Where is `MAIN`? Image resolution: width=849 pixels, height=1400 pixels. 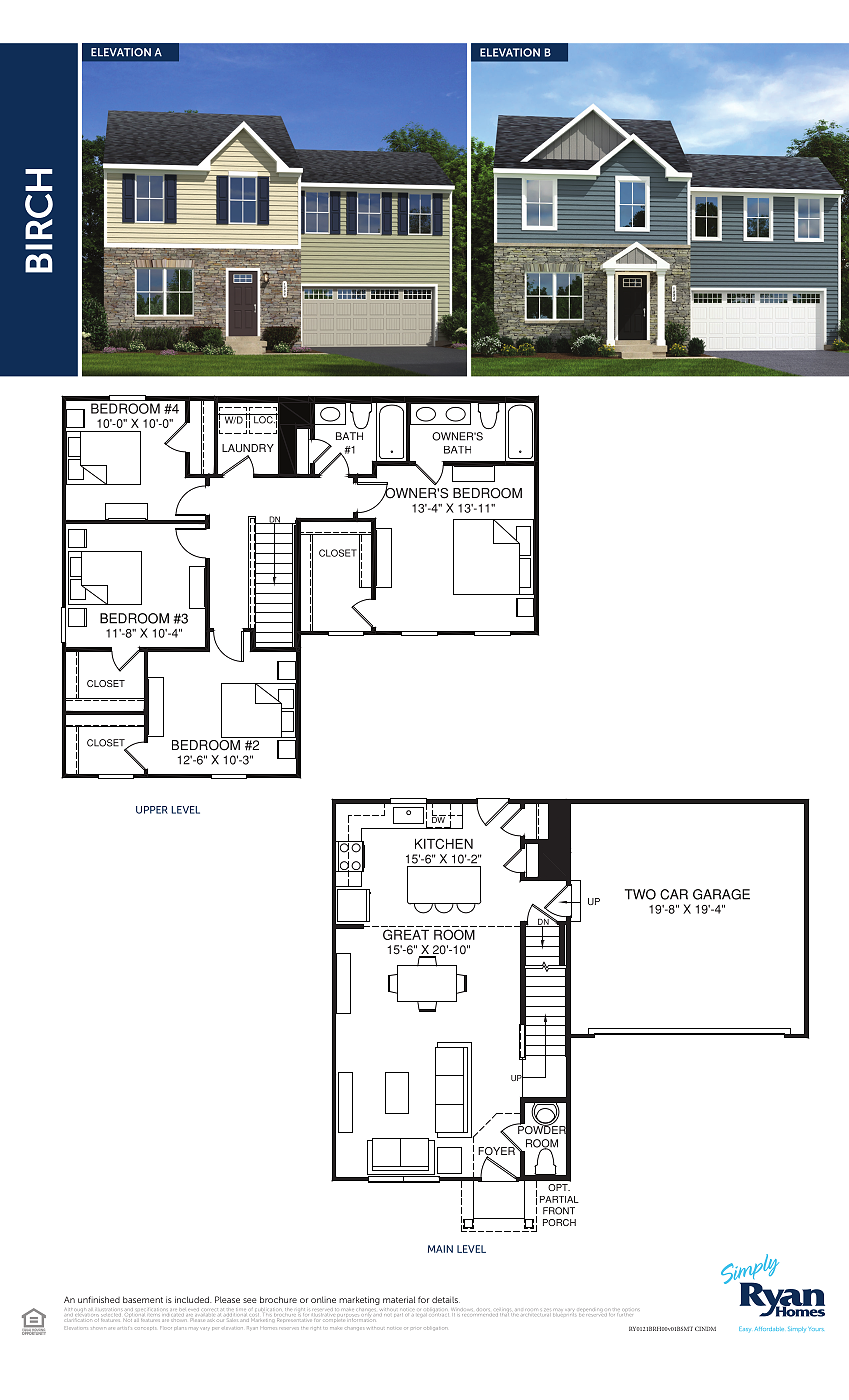 MAIN is located at coordinates (440, 1249).
